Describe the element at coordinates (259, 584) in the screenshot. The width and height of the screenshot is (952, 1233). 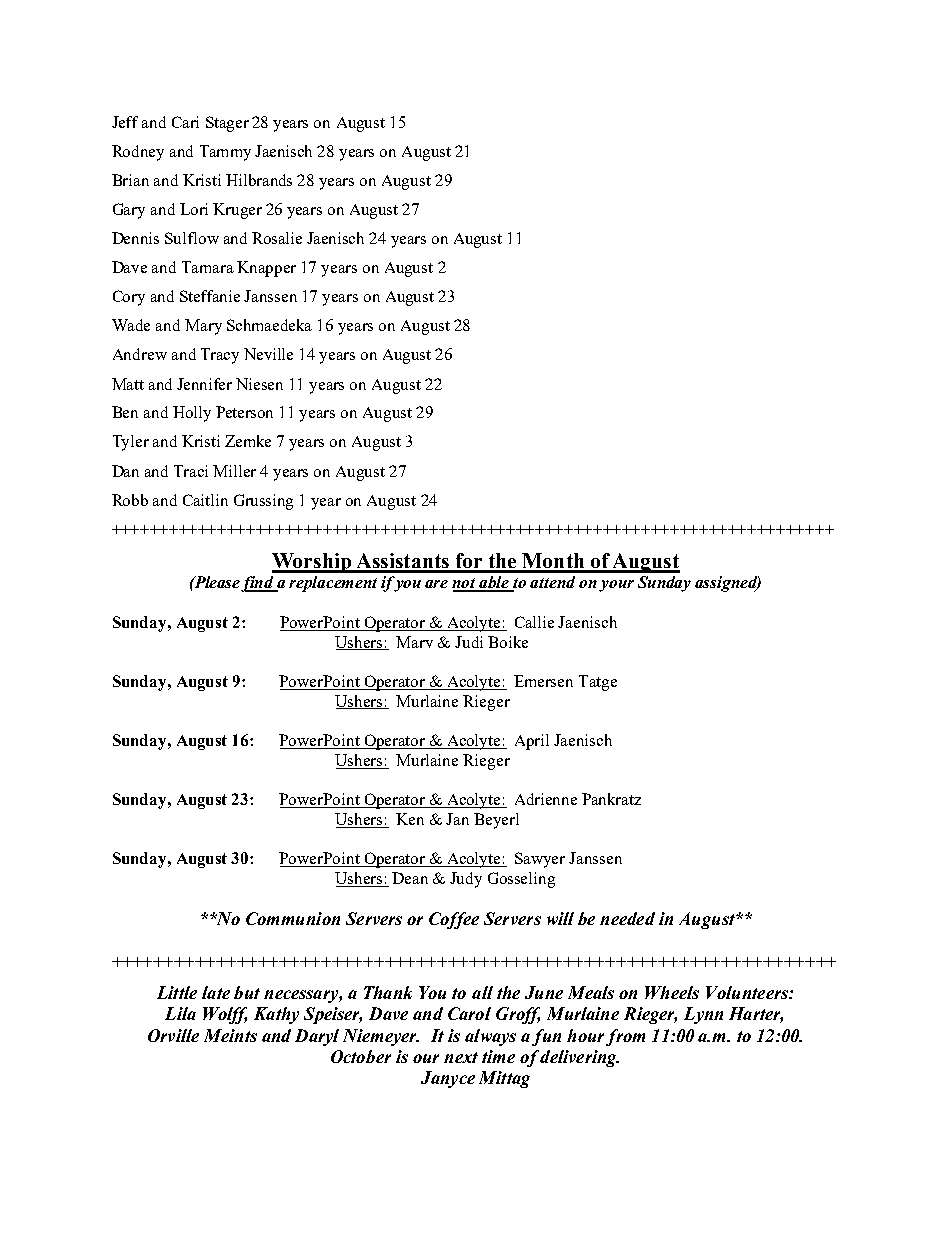
I see `find` at that location.
